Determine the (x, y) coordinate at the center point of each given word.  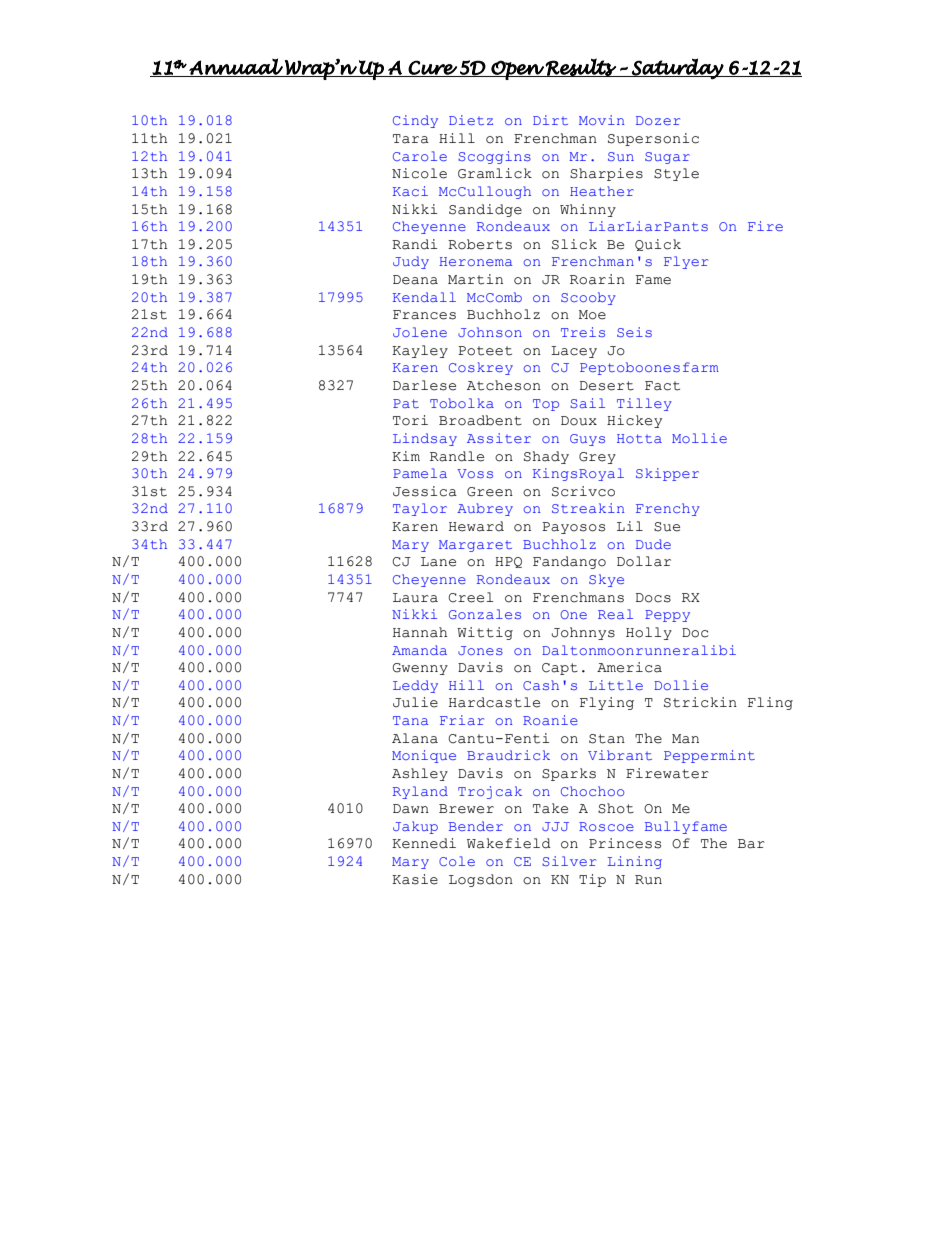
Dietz (471, 120)
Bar (751, 844)
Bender (476, 826)
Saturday (677, 69)
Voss (475, 473)
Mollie (699, 438)
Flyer (686, 262)
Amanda (419, 650)
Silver (569, 861)
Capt (560, 669)
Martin (475, 279)
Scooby (588, 298)
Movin (602, 120)
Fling (770, 703)
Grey (597, 458)
